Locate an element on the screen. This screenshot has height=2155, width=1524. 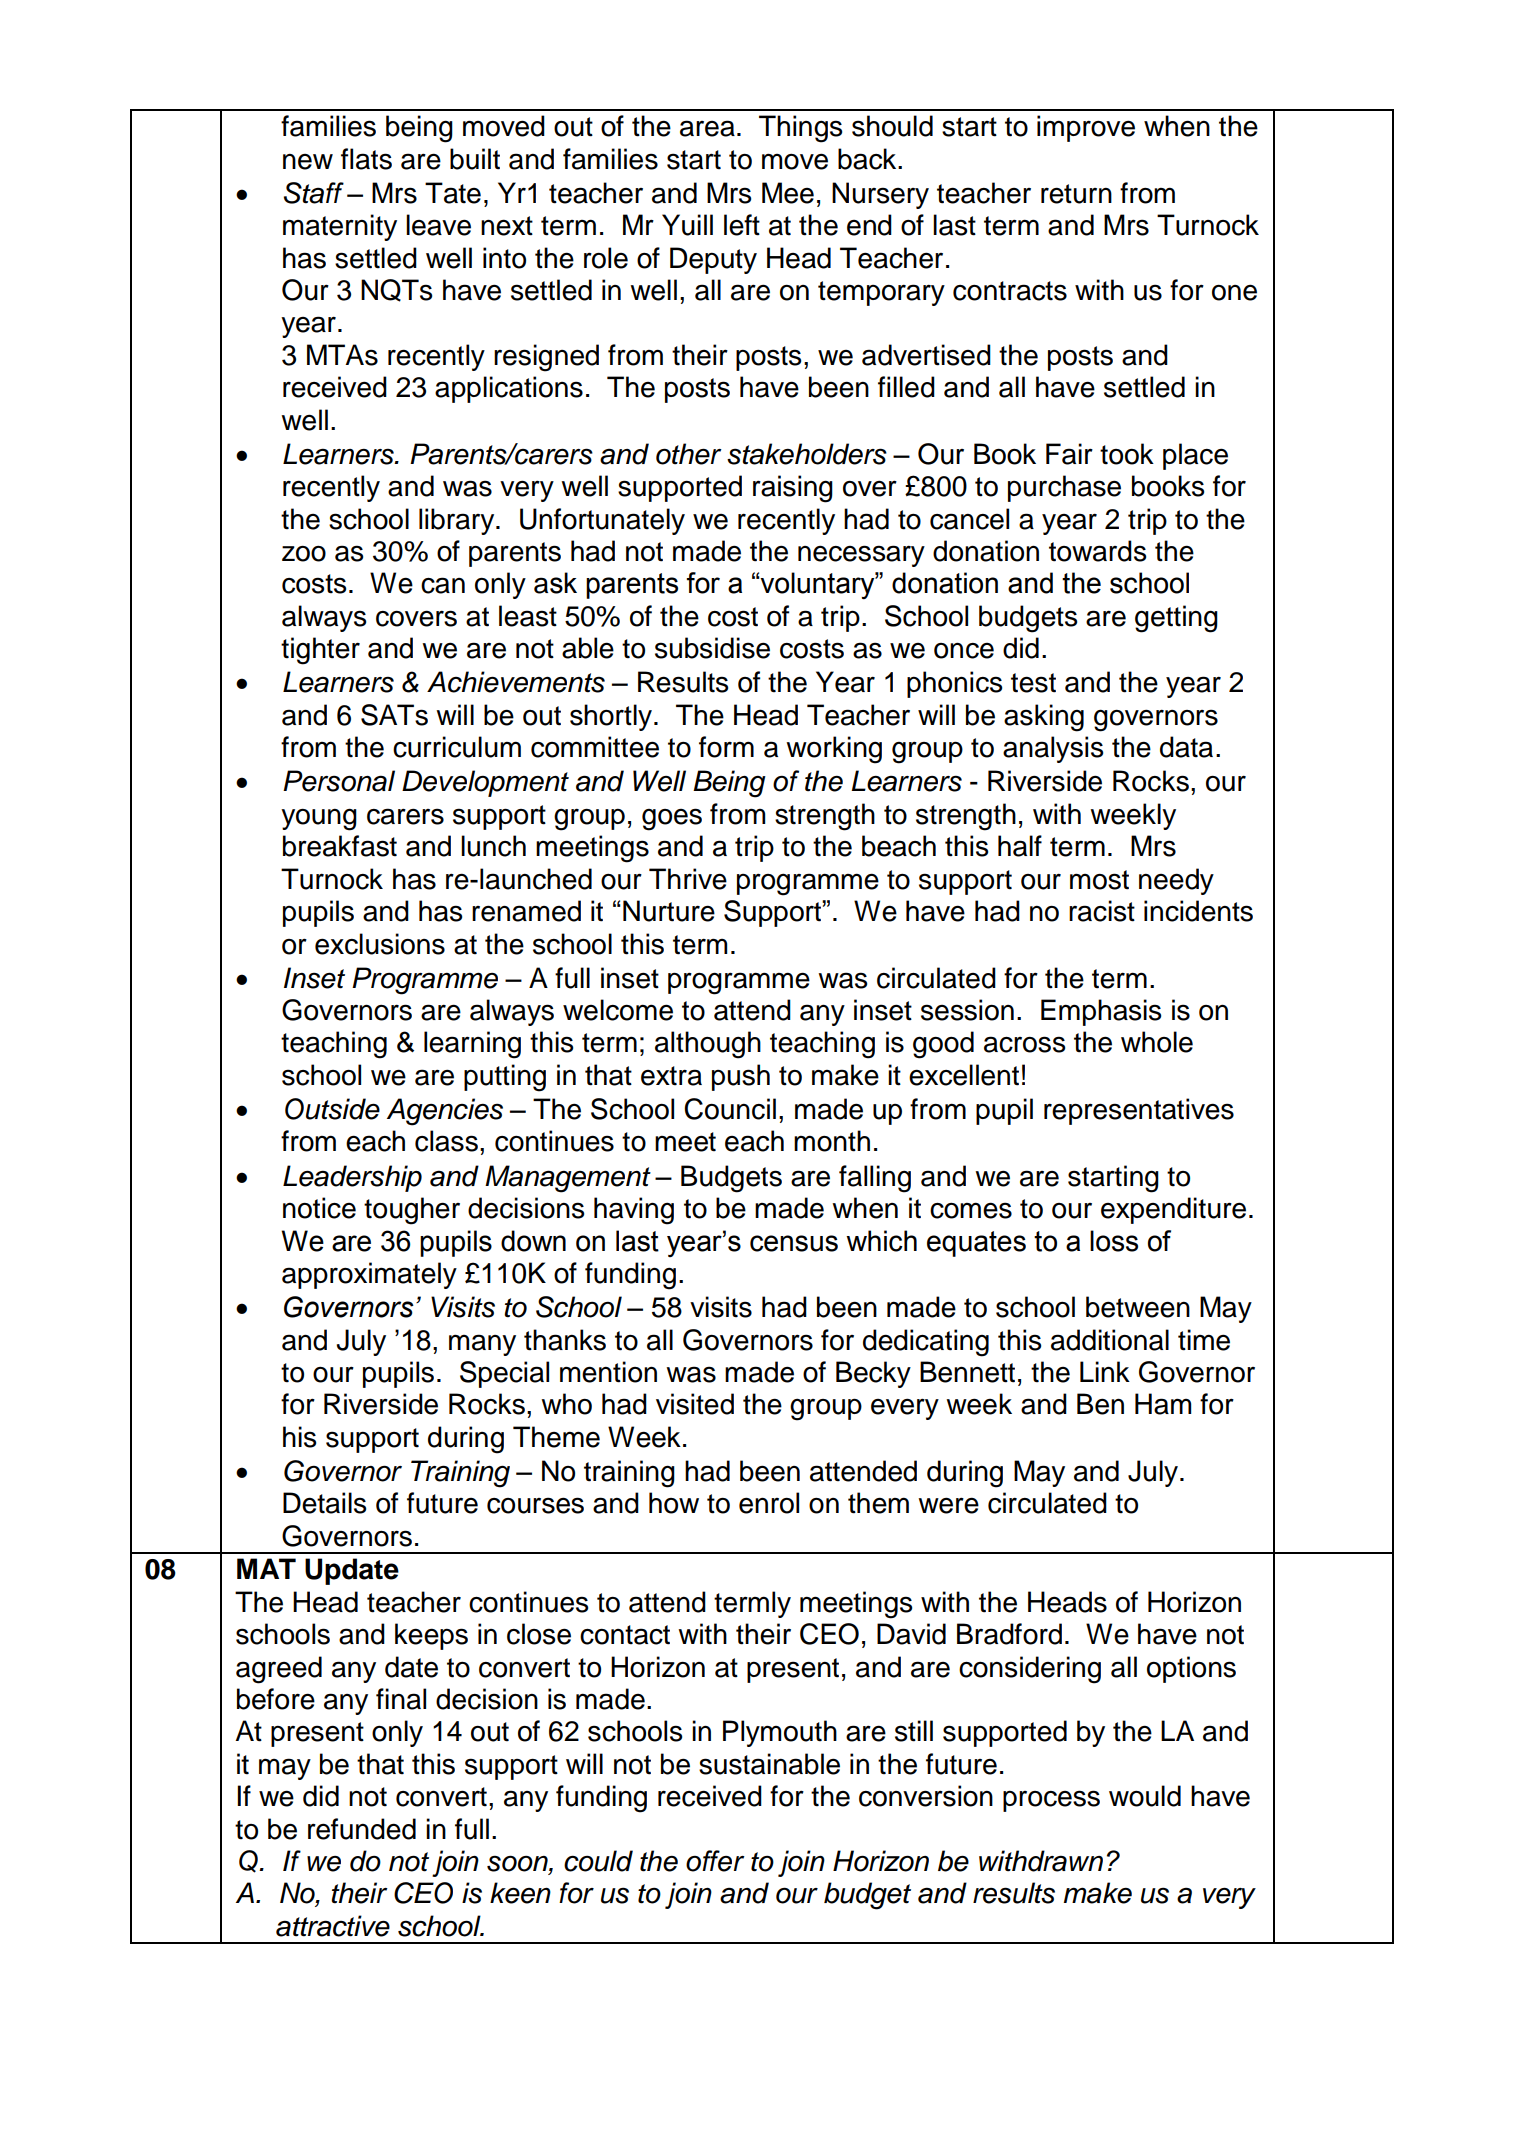
offer is located at coordinates (715, 1861).
